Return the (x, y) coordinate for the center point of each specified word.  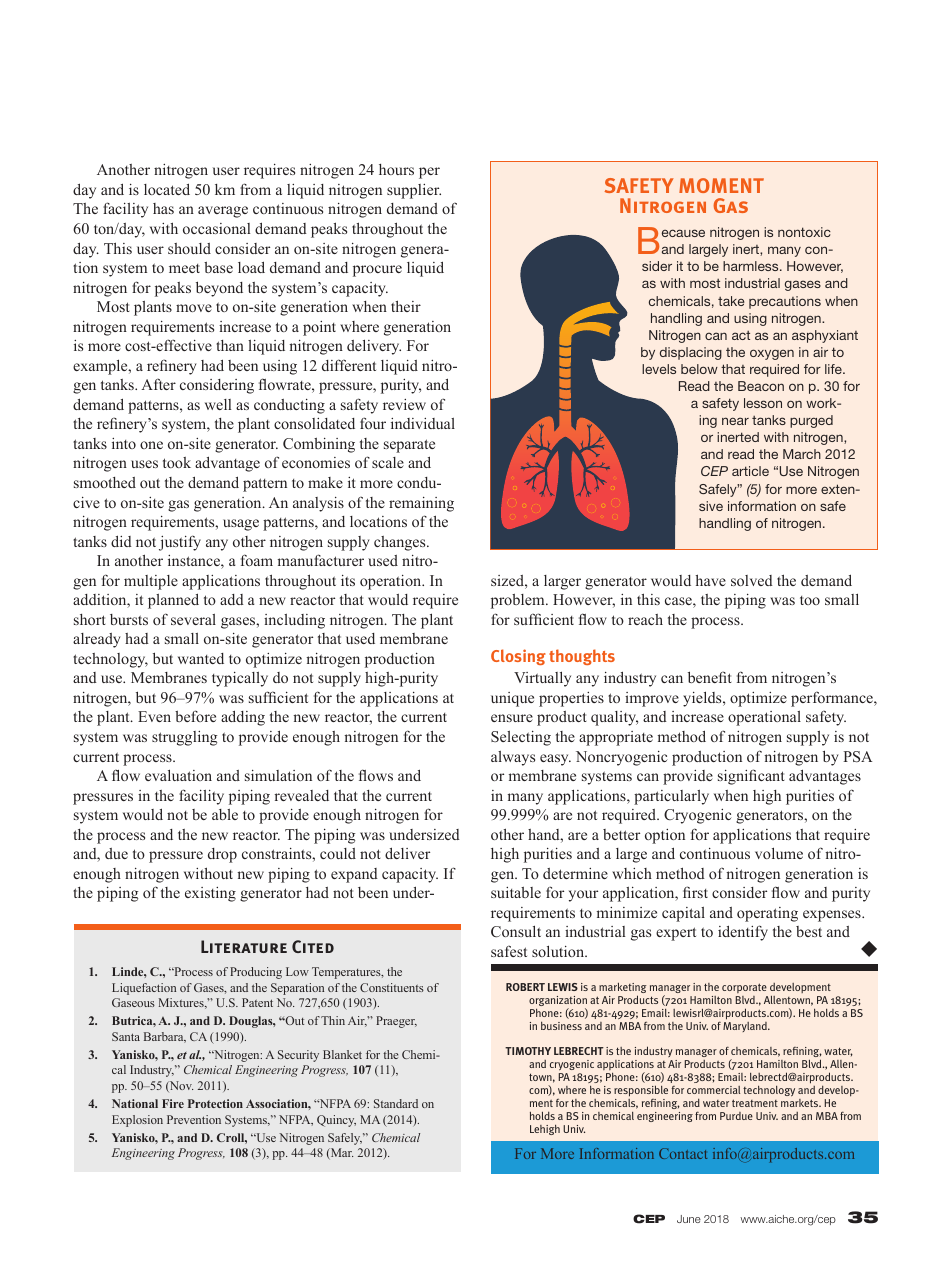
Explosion (137, 1121)
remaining (421, 504)
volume (779, 853)
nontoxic (804, 232)
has (163, 208)
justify (180, 543)
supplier (414, 191)
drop (222, 855)
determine (575, 873)
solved (752, 580)
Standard (396, 1103)
